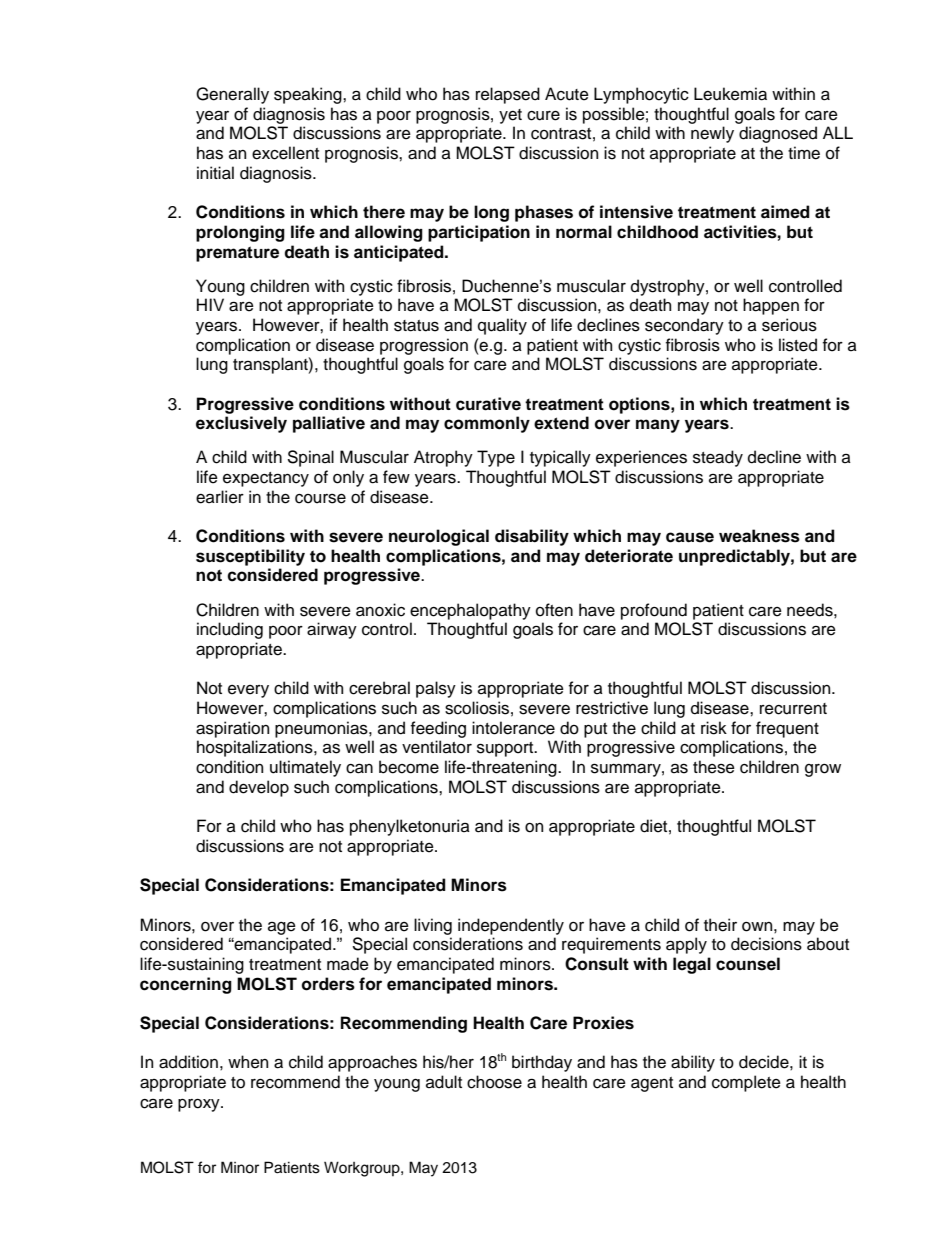  Describe the element at coordinates (496, 458) in the document. I see `Type` at that location.
